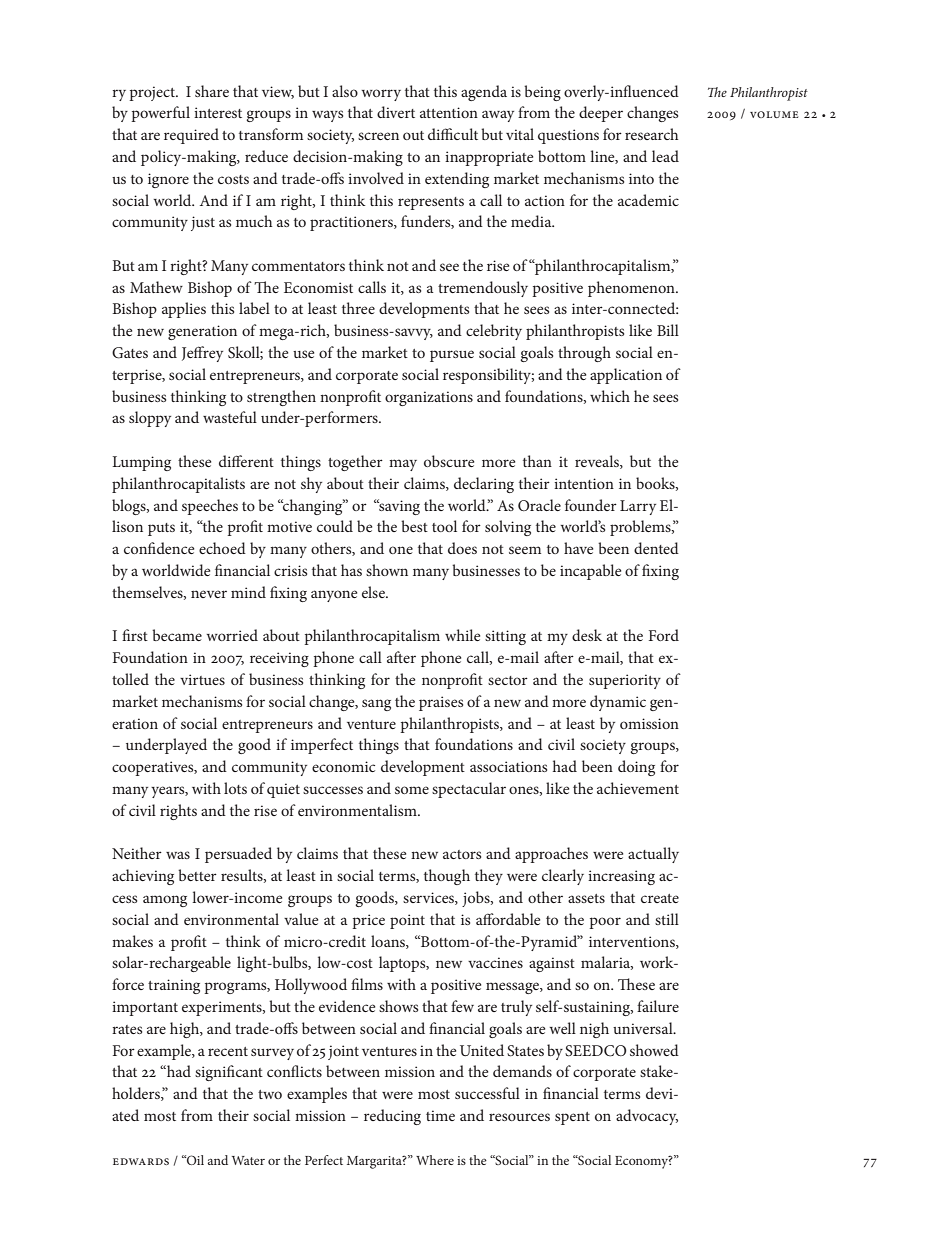 Image resolution: width=952 pixels, height=1233 pixels. What do you see at coordinates (235, 788) in the image?
I see `lots` at bounding box center [235, 788].
